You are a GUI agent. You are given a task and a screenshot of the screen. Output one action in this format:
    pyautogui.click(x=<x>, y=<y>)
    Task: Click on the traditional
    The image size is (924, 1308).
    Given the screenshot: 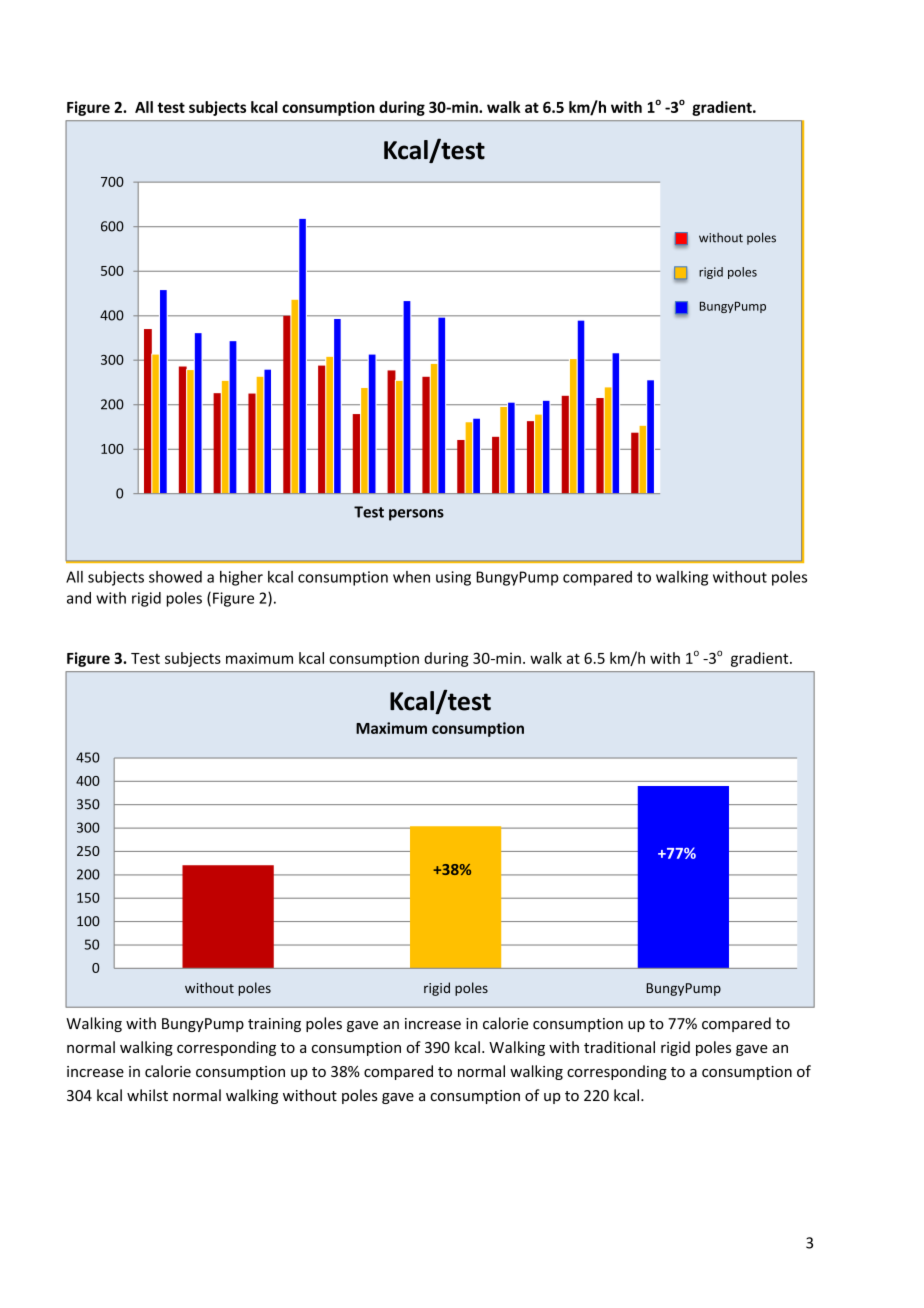 What is the action you would take?
    pyautogui.click(x=619, y=1047)
